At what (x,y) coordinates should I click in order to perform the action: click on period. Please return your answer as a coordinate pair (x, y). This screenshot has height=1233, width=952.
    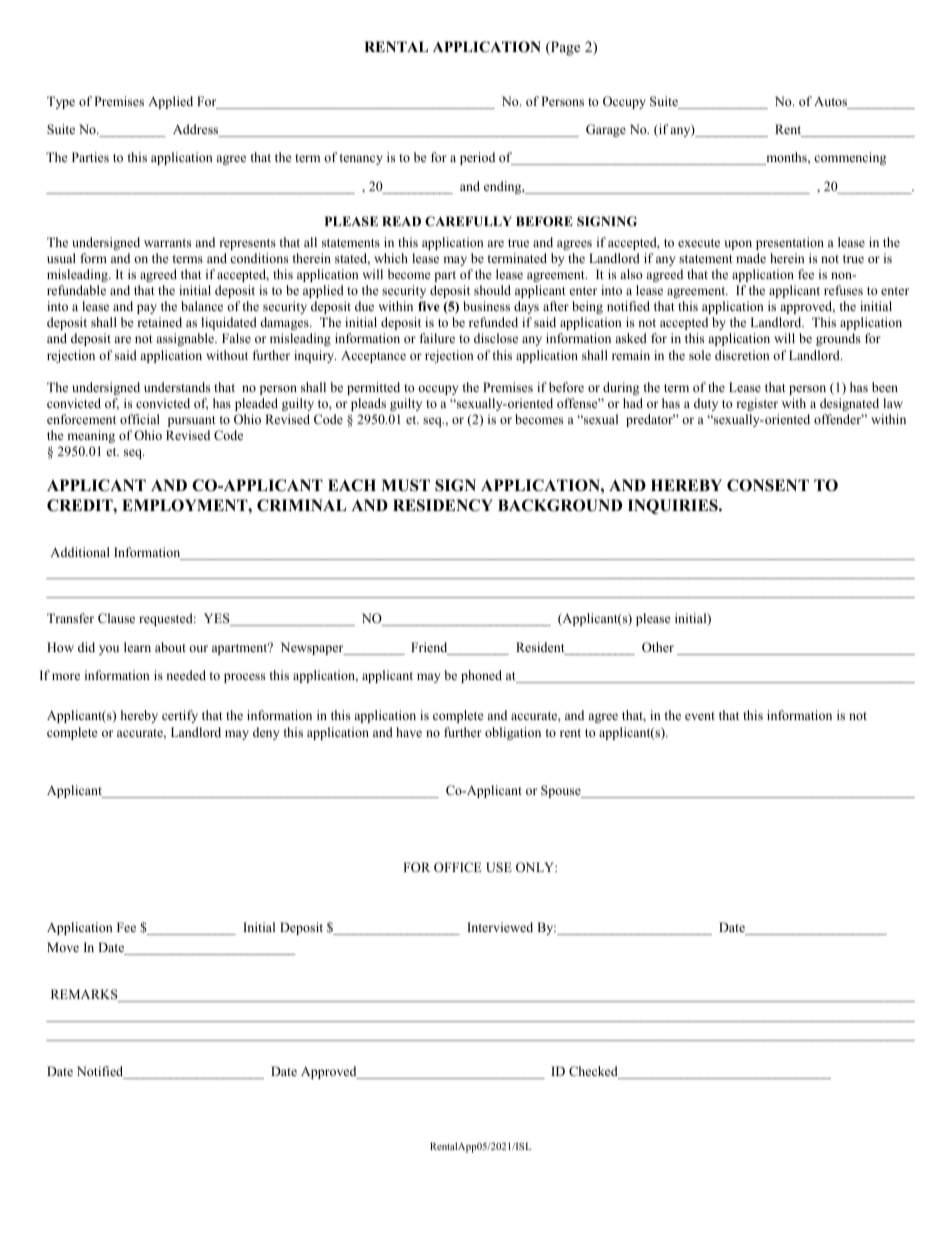
    Looking at the image, I should click on (477, 158).
